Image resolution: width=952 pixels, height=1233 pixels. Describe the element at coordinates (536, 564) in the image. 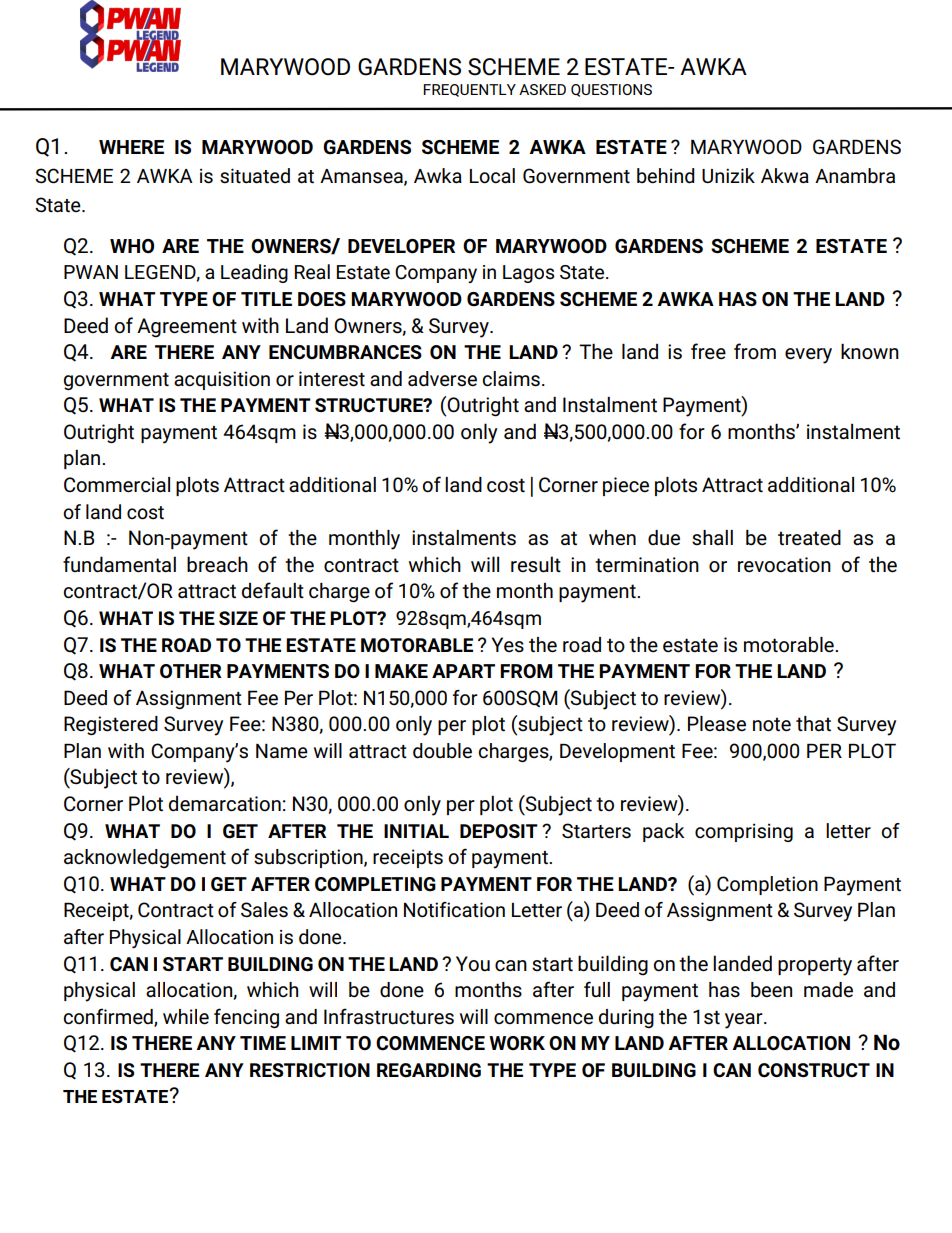

I see `result` at that location.
